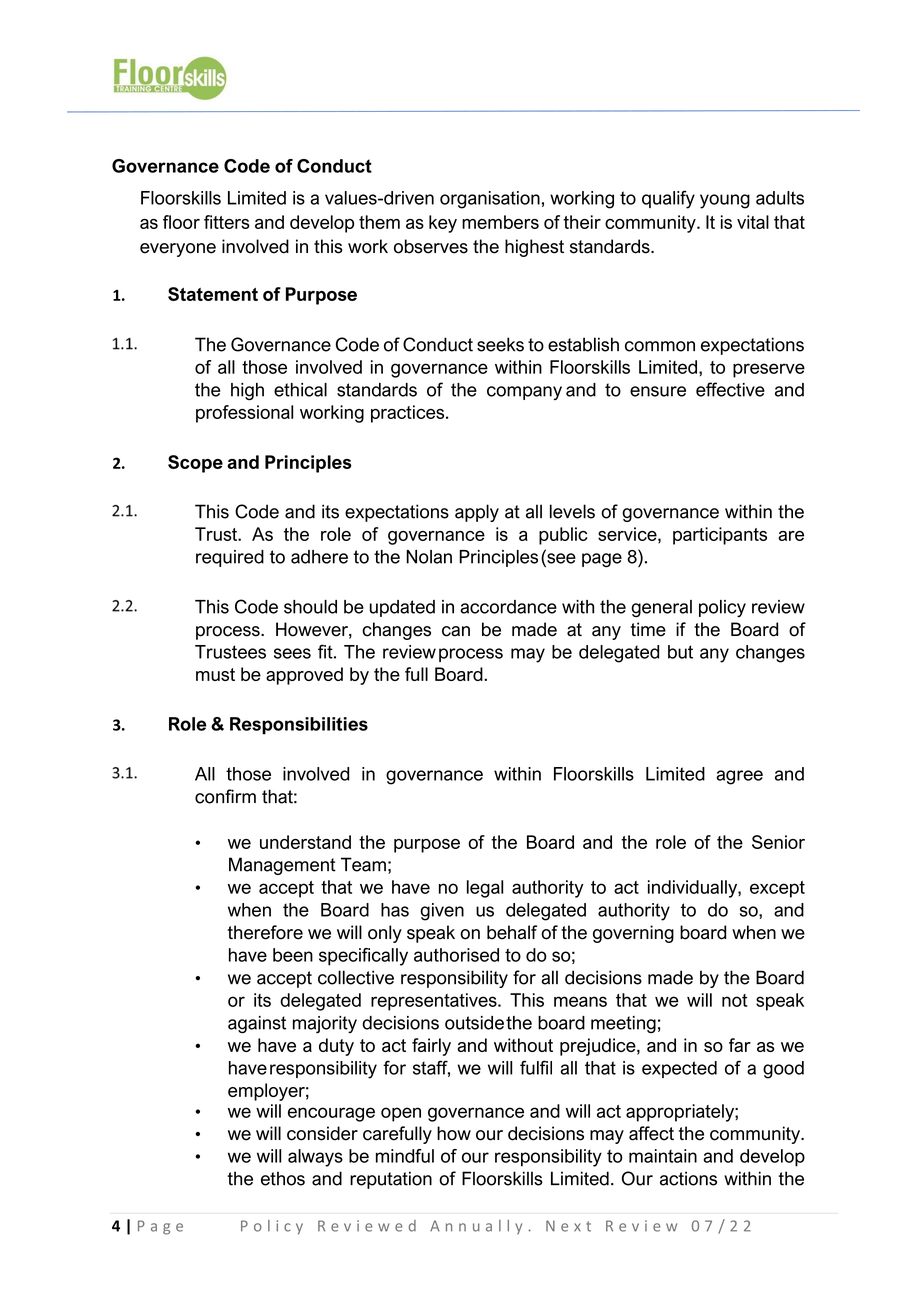 Image resolution: width=924 pixels, height=1308 pixels. Describe the element at coordinates (215, 674) in the image. I see `must` at that location.
